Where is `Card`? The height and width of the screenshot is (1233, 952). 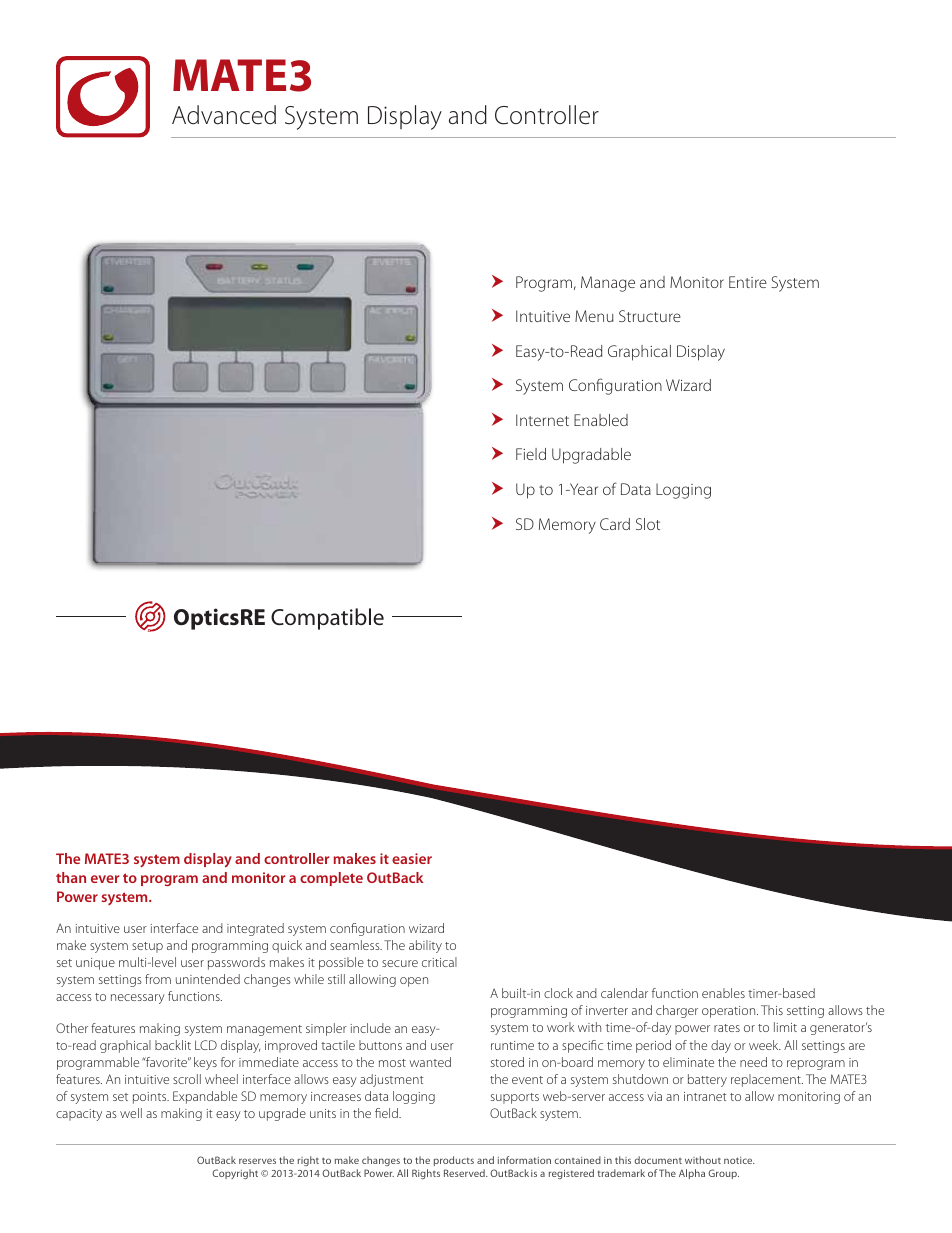 Card is located at coordinates (615, 524).
